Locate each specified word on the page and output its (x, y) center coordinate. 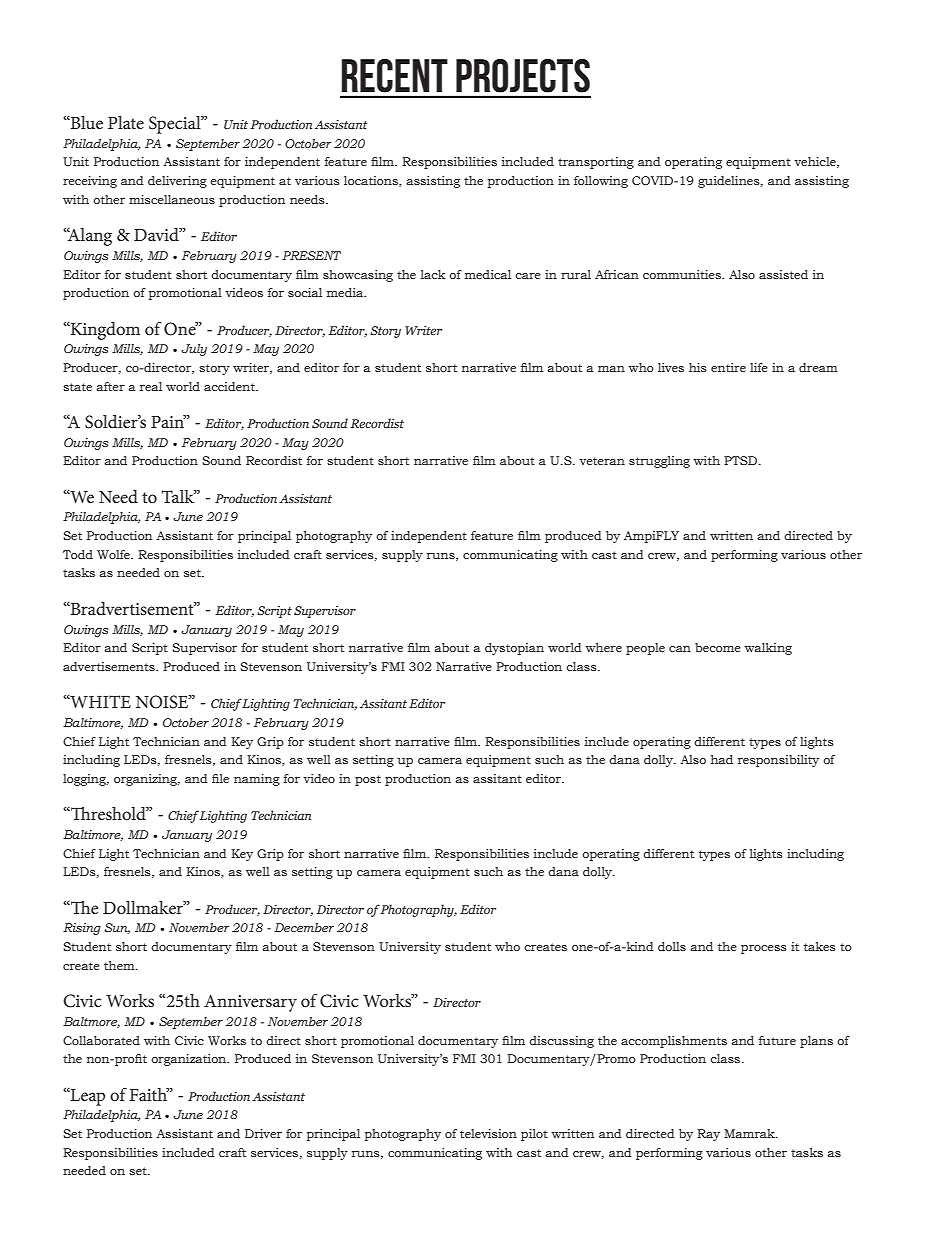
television (488, 1133)
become (718, 647)
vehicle (816, 162)
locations (372, 181)
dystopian (514, 649)
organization (190, 1060)
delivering (177, 182)
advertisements (110, 666)
